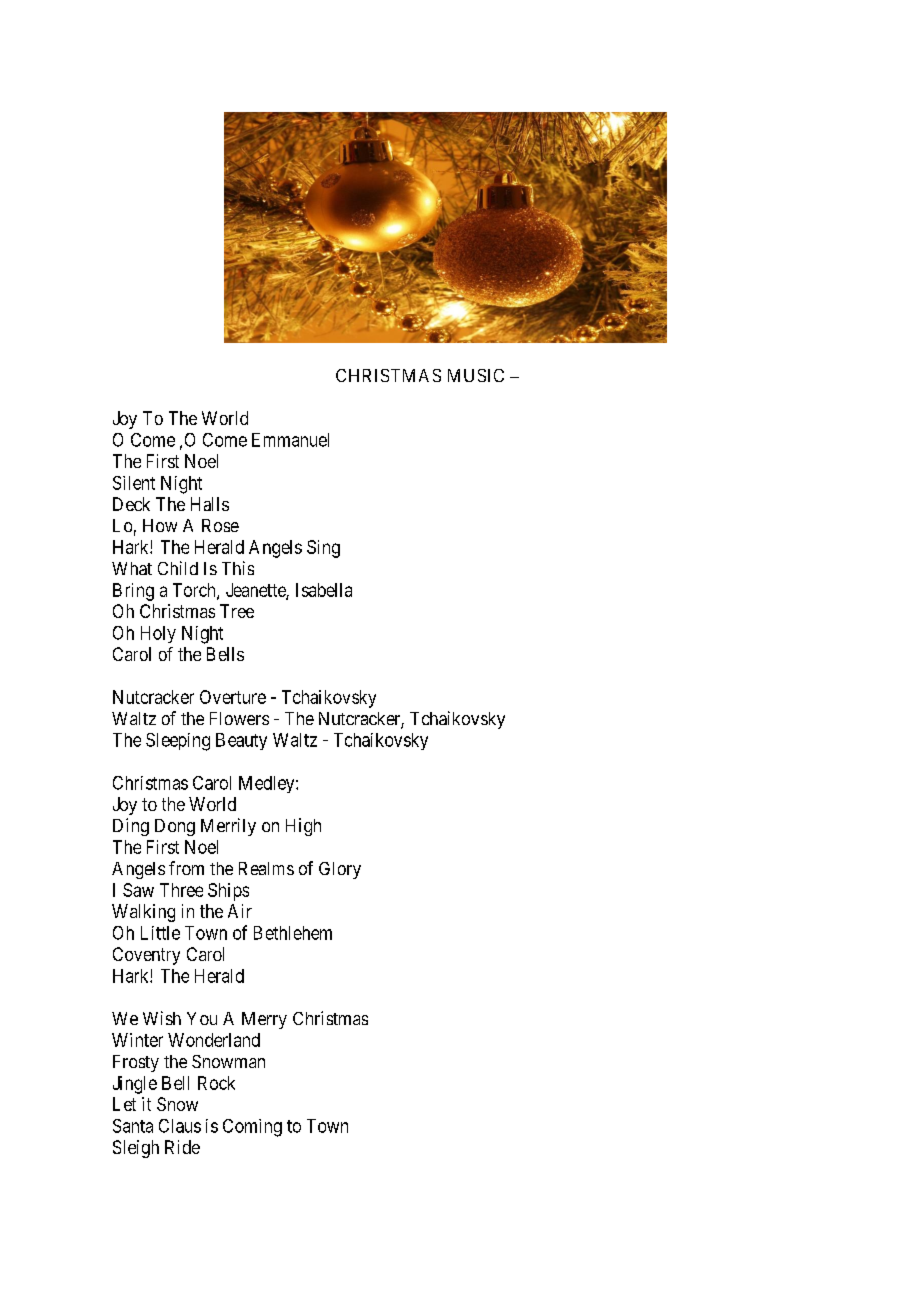 The height and width of the image is (1308, 924). What do you see at coordinates (134, 483) in the image?
I see `Silent` at bounding box center [134, 483].
